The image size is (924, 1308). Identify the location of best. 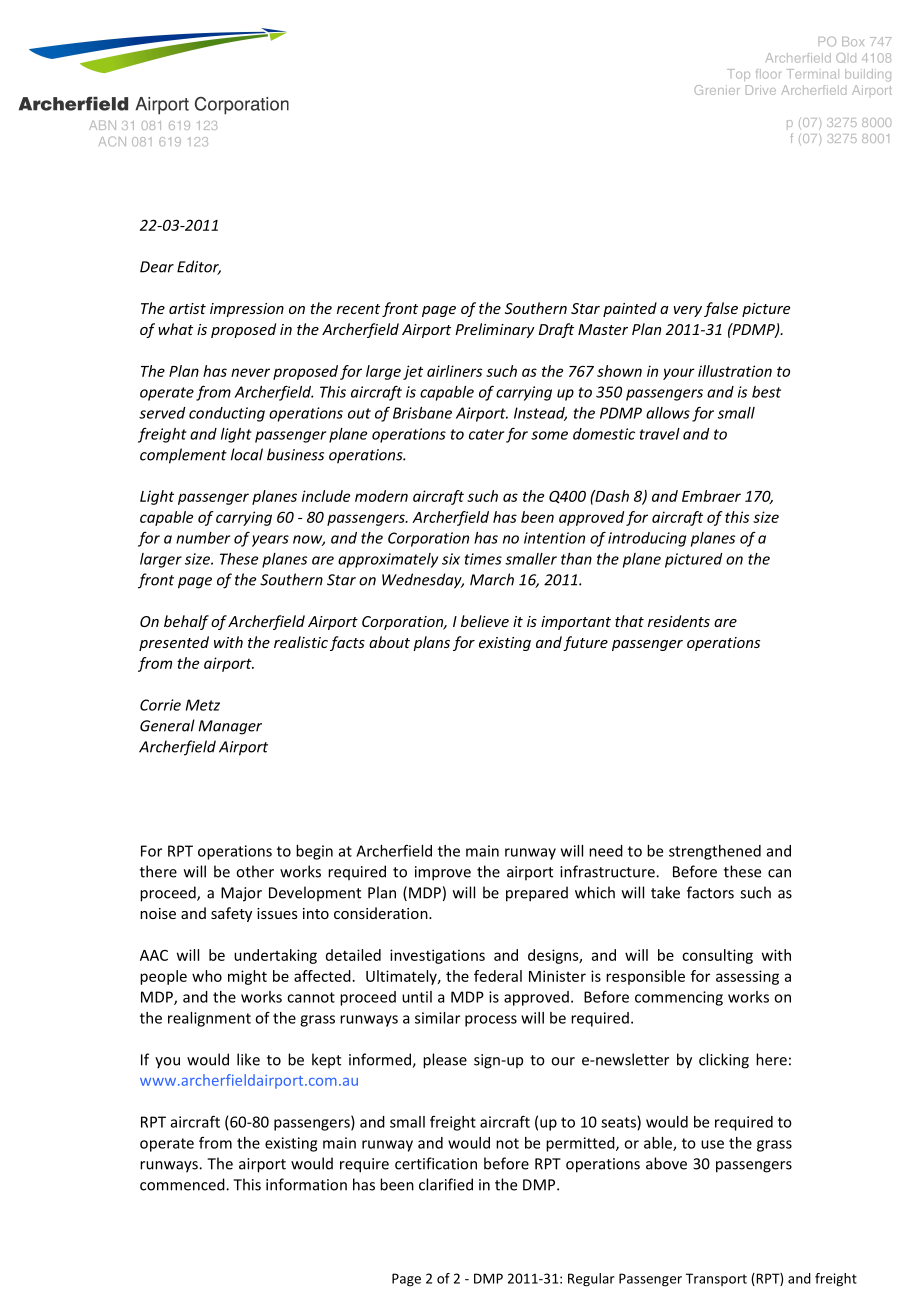
(766, 392).
